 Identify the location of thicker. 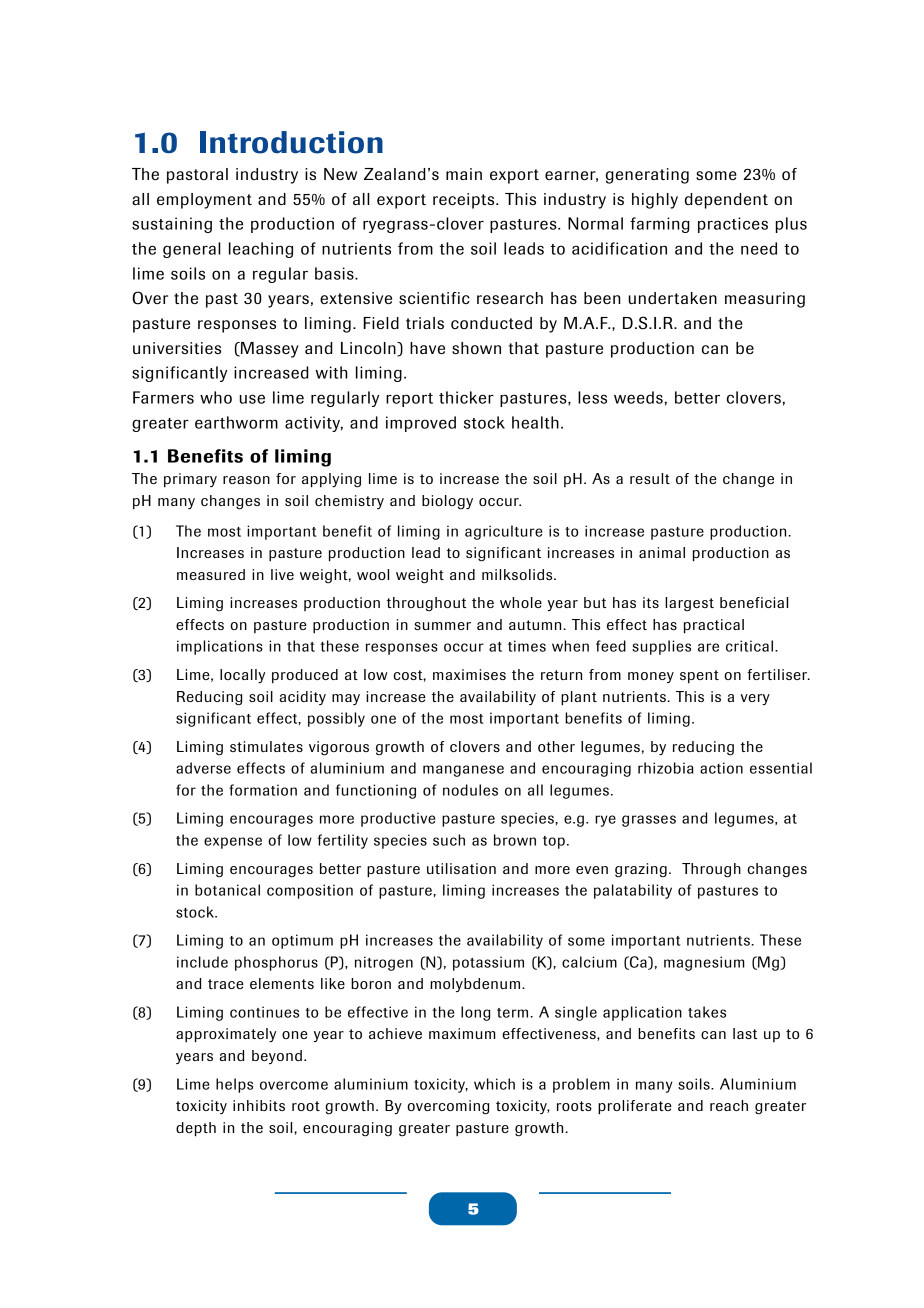
(466, 397).
